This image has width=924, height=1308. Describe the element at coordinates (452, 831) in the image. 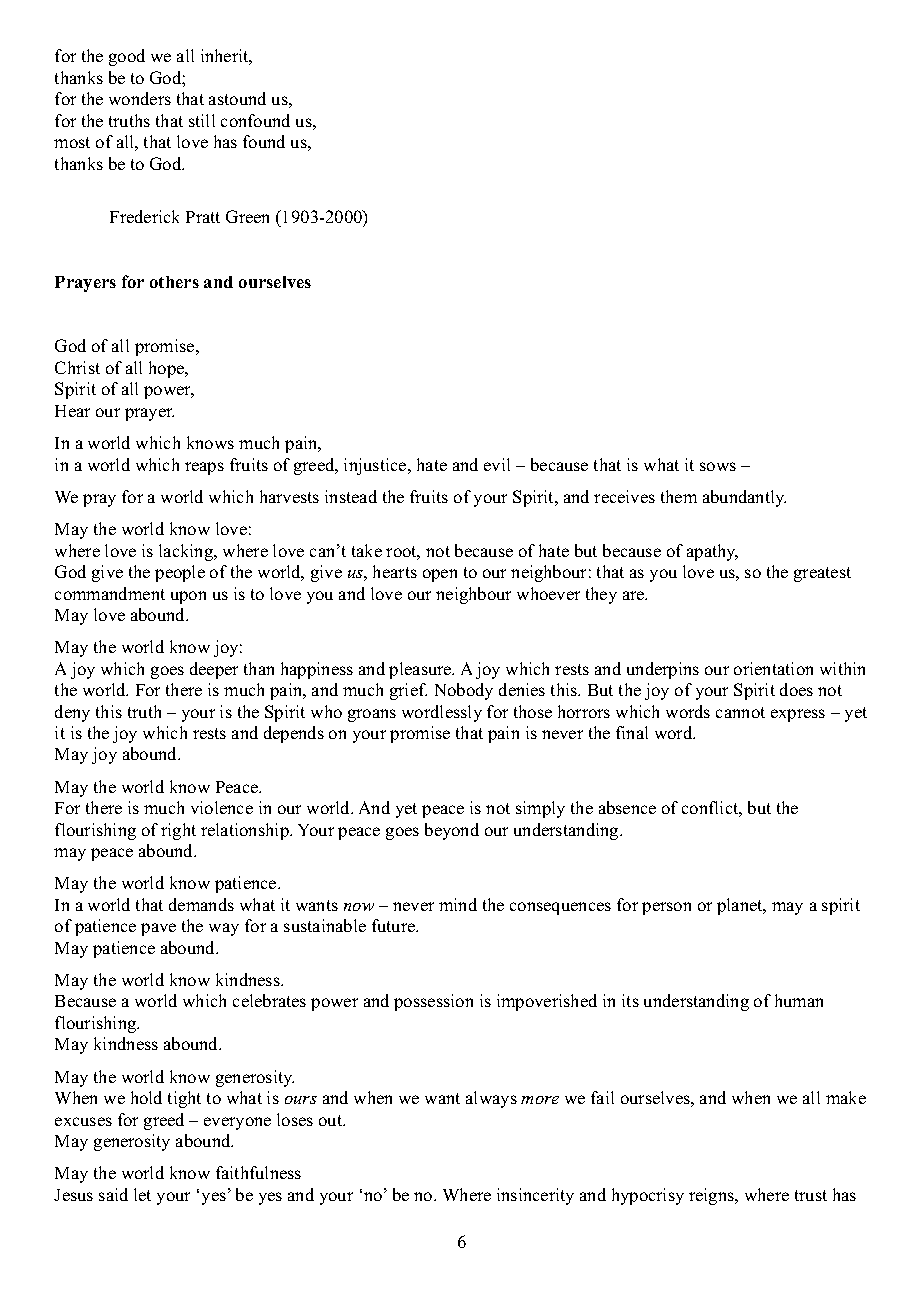

I see `beyond` at that location.
